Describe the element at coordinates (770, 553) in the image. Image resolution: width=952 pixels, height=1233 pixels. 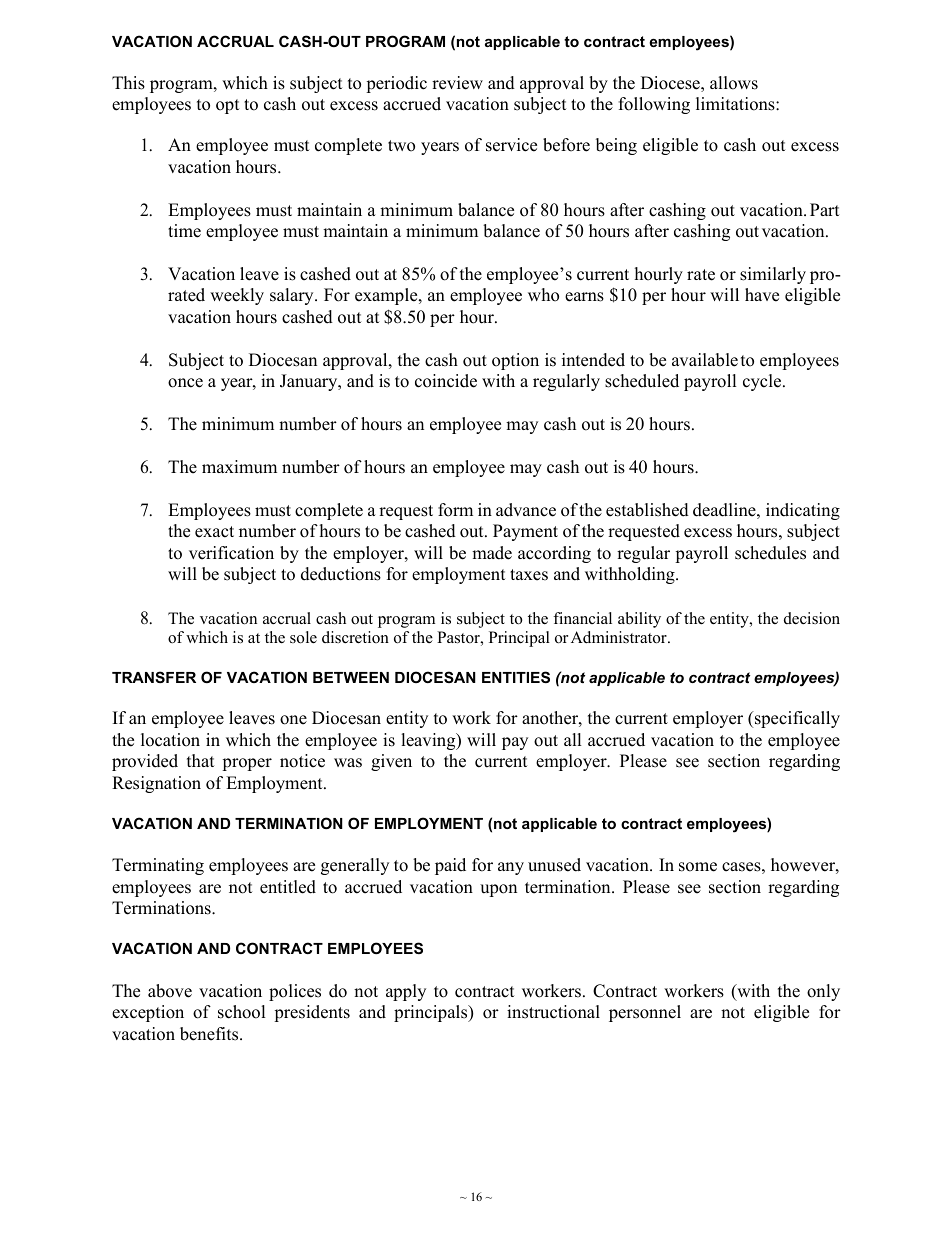
I see `schedules` at that location.
